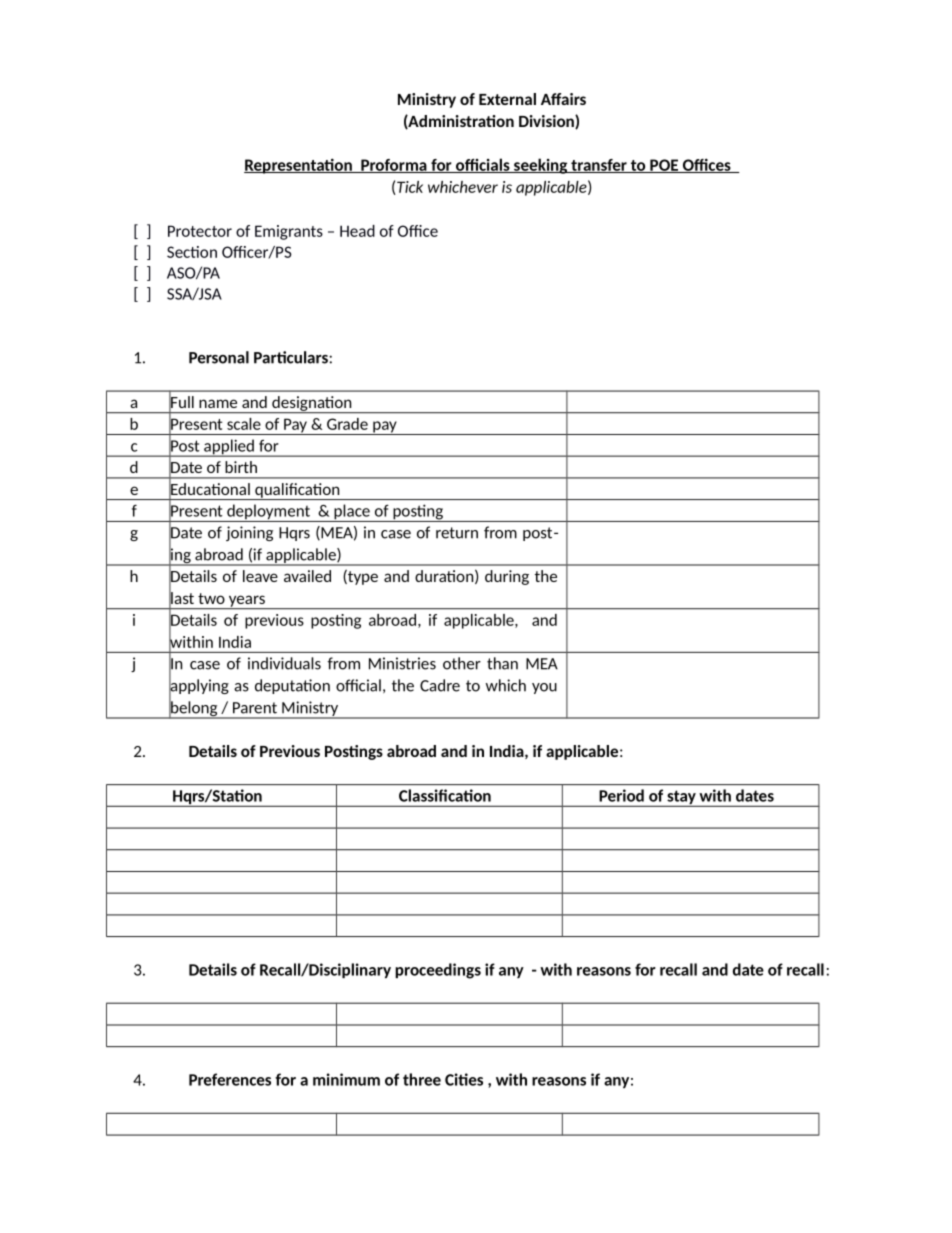  Describe the element at coordinates (422, 1079) in the document. I see `three` at that location.
